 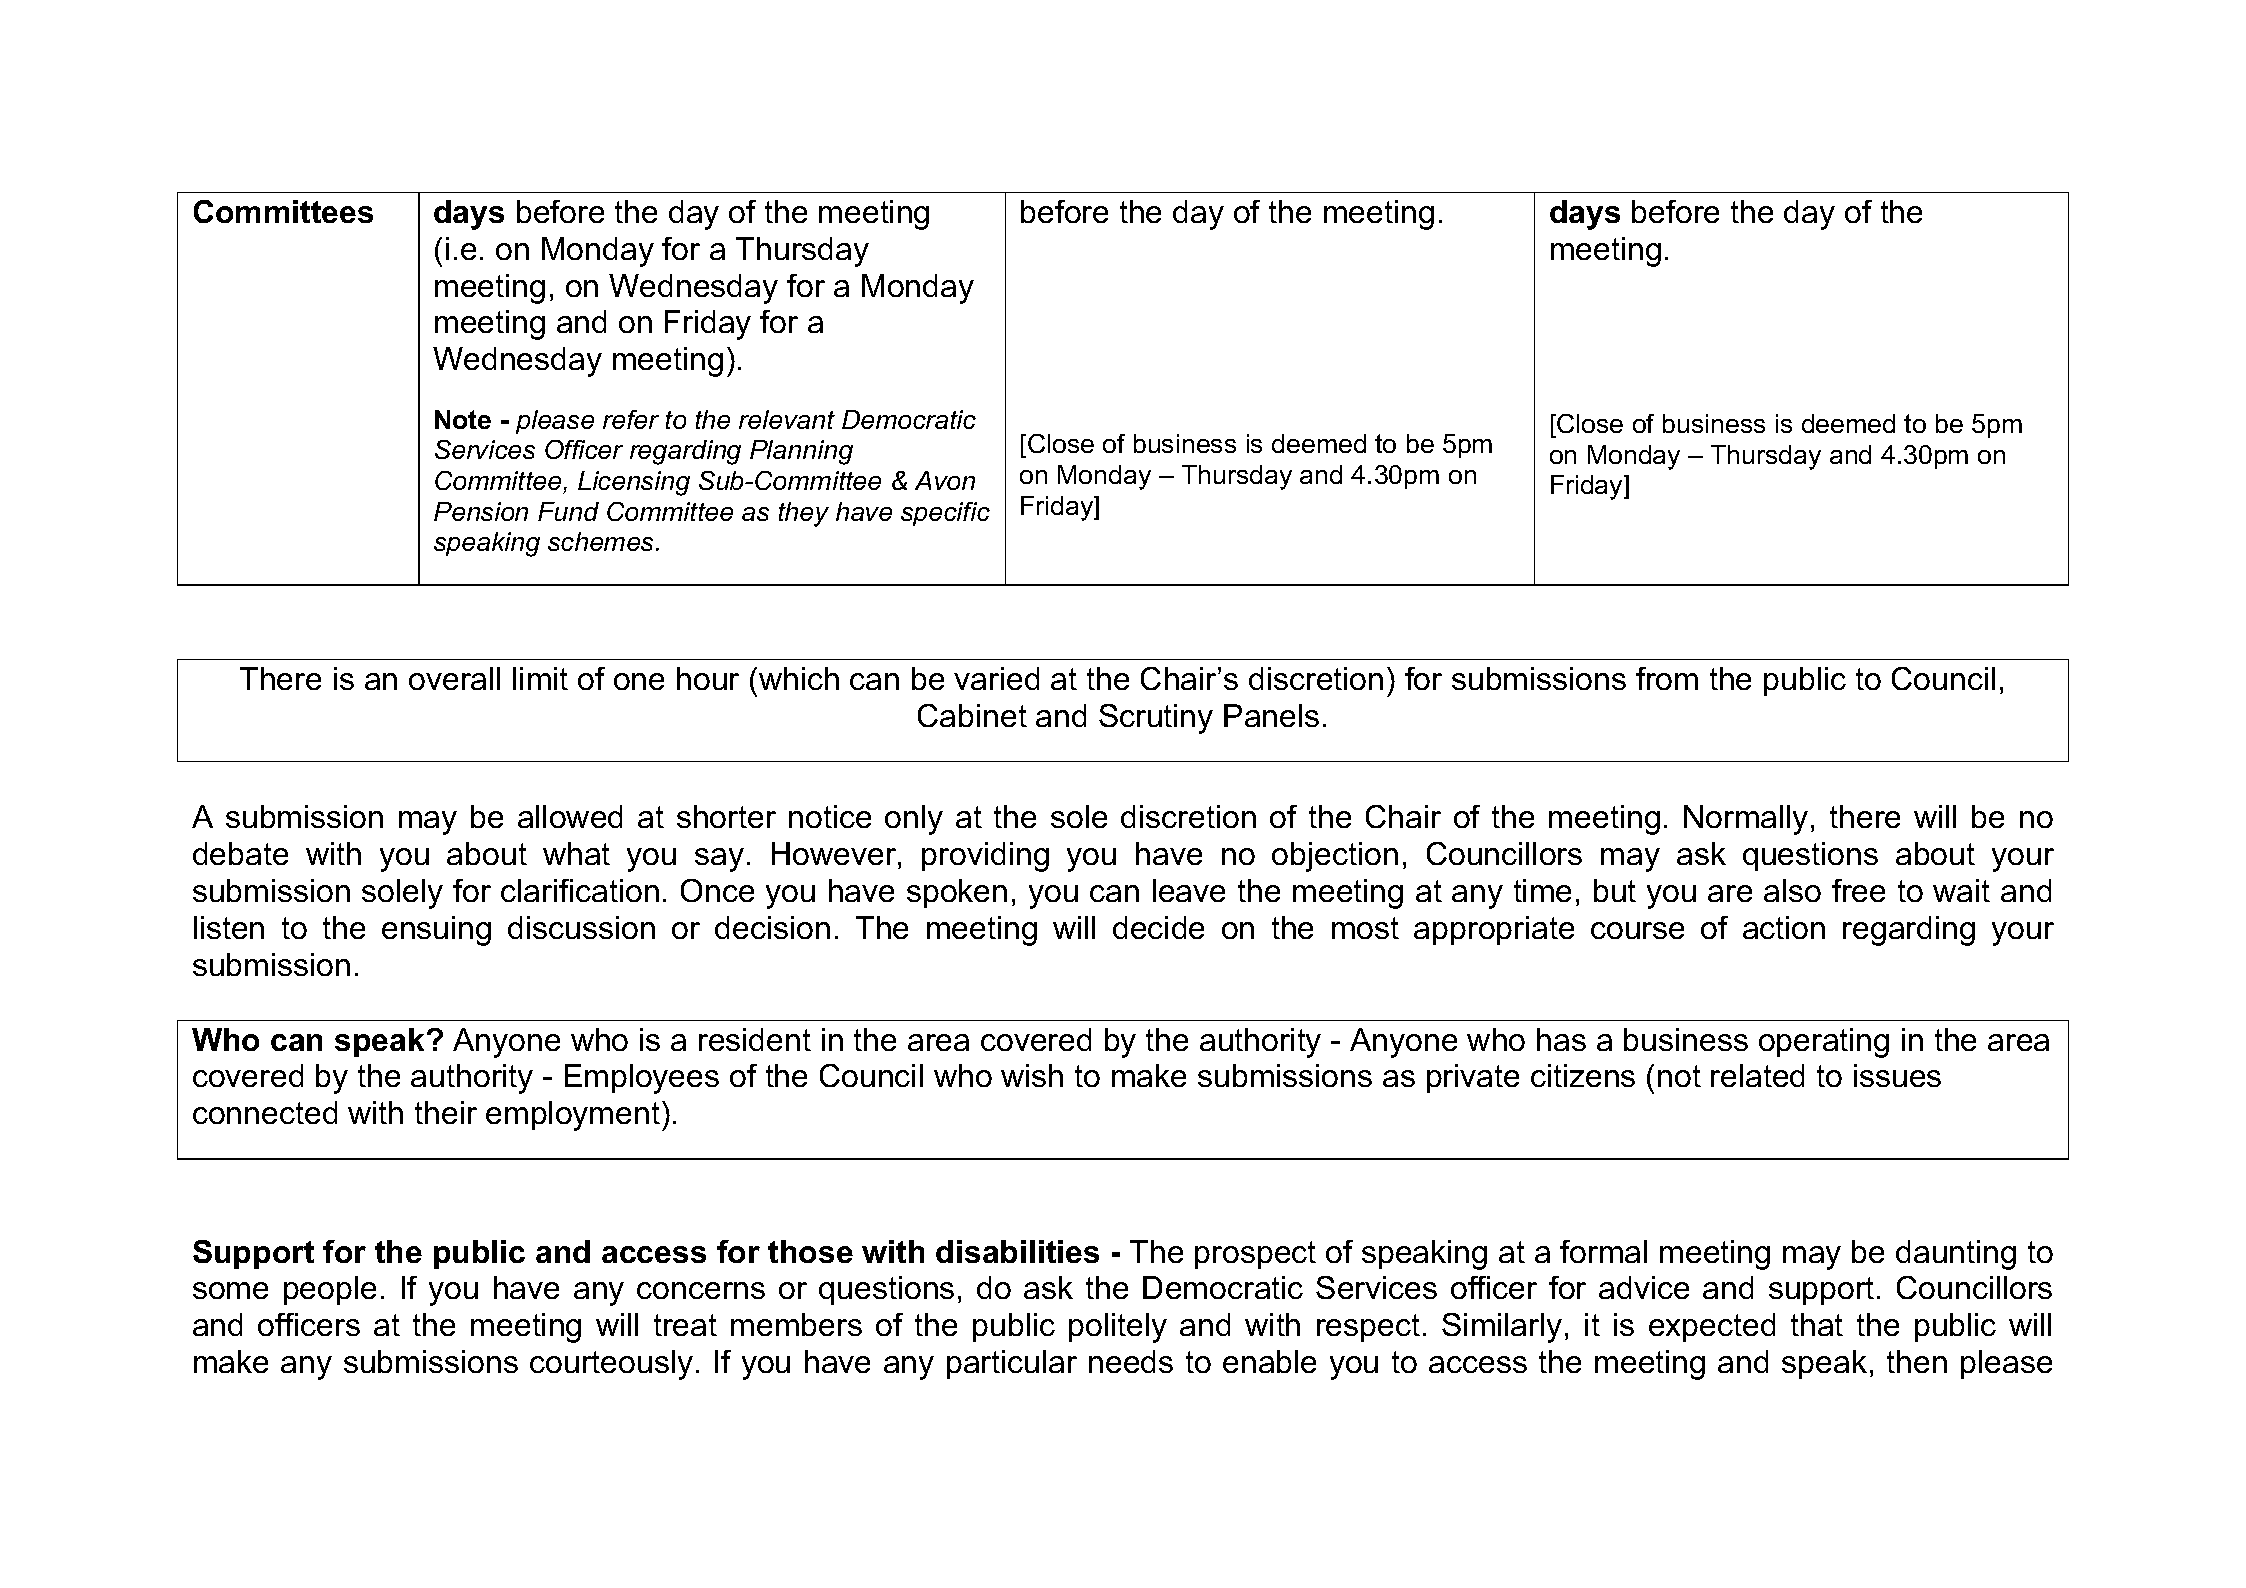 I want to click on Avon, so click(x=945, y=480).
